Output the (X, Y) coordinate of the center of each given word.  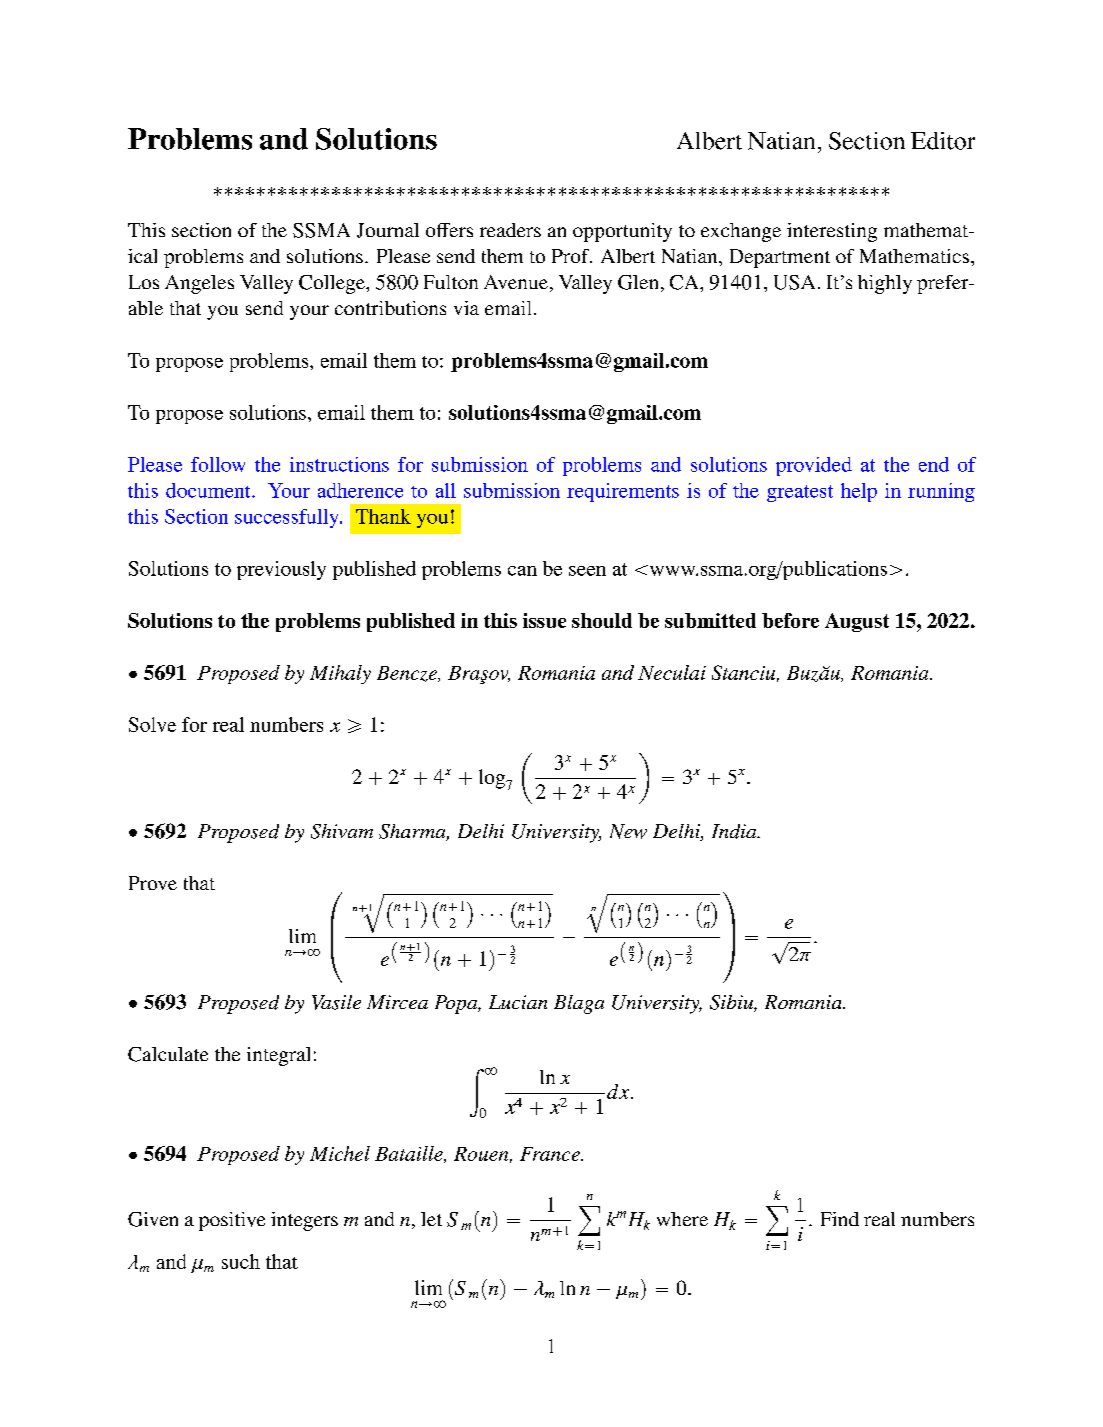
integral (278, 1056)
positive (232, 1221)
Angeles (199, 284)
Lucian (518, 1002)
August (857, 622)
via (466, 308)
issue (544, 620)
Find (840, 1219)
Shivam (342, 831)
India (735, 831)
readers (510, 230)
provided (814, 466)
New (628, 831)
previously (281, 570)
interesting (832, 232)
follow (218, 464)
